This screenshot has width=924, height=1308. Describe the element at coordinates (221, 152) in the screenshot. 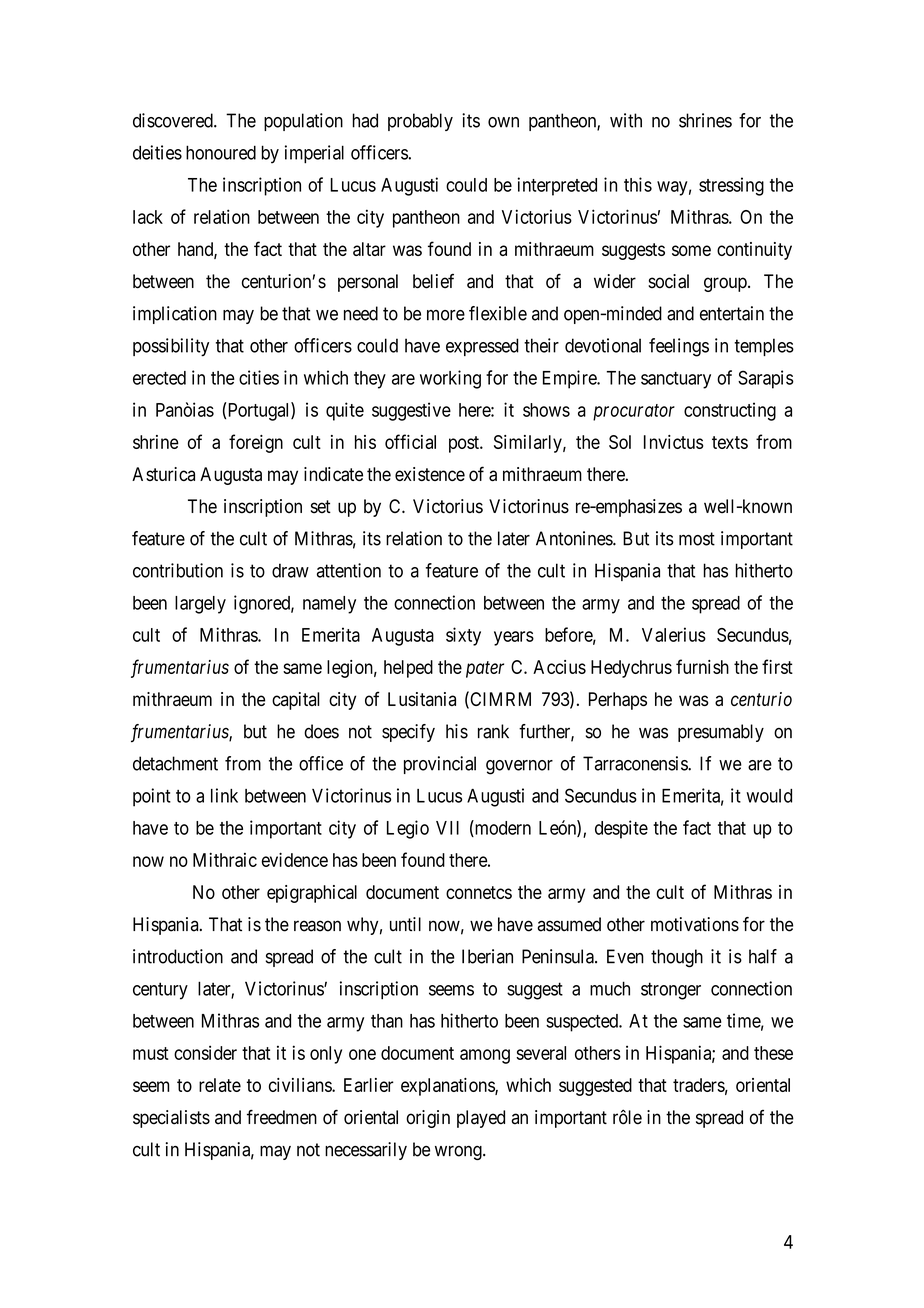

I see `honoured` at that location.
